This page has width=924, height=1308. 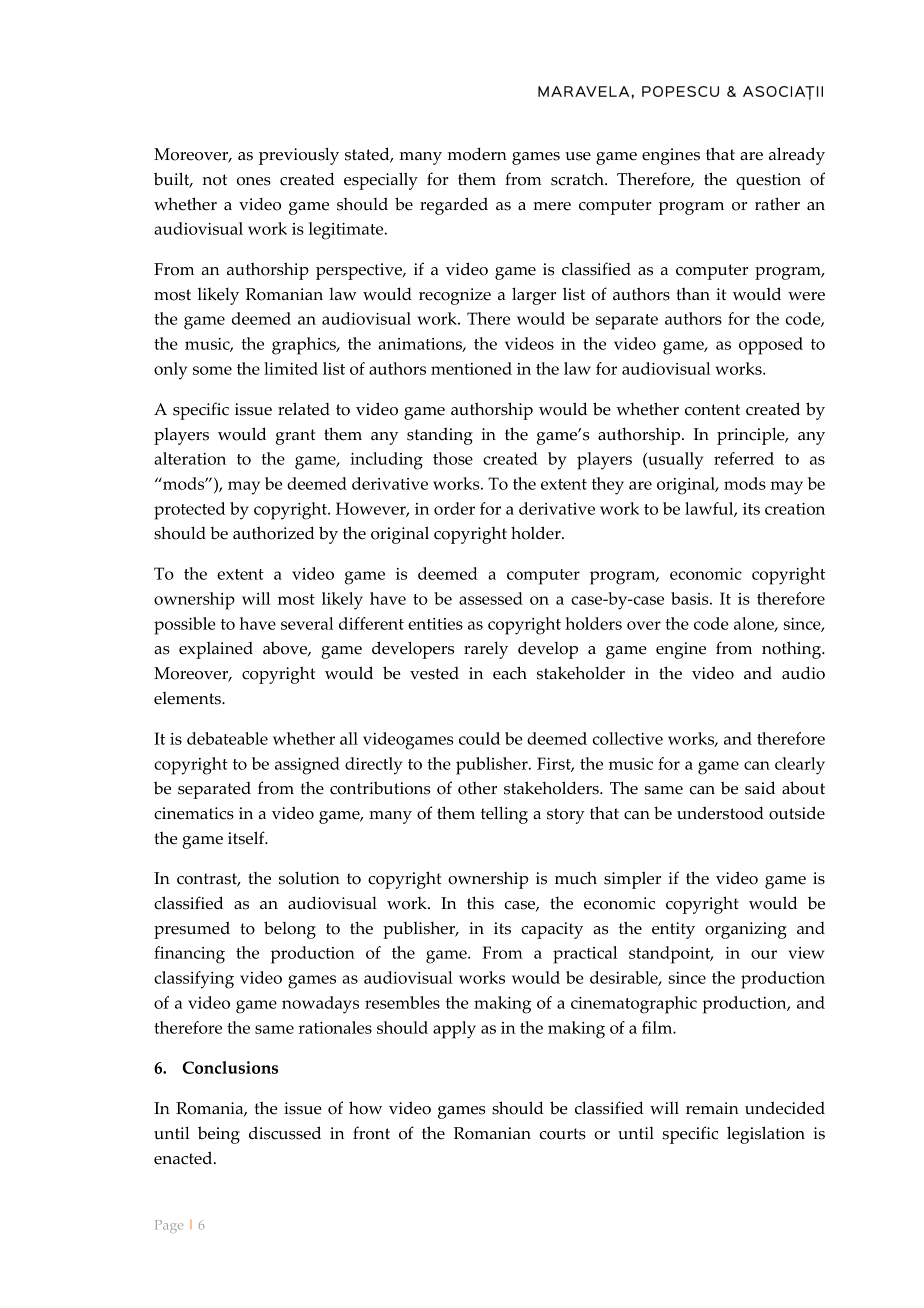 What do you see at coordinates (247, 838) in the page?
I see `itself` at bounding box center [247, 838].
